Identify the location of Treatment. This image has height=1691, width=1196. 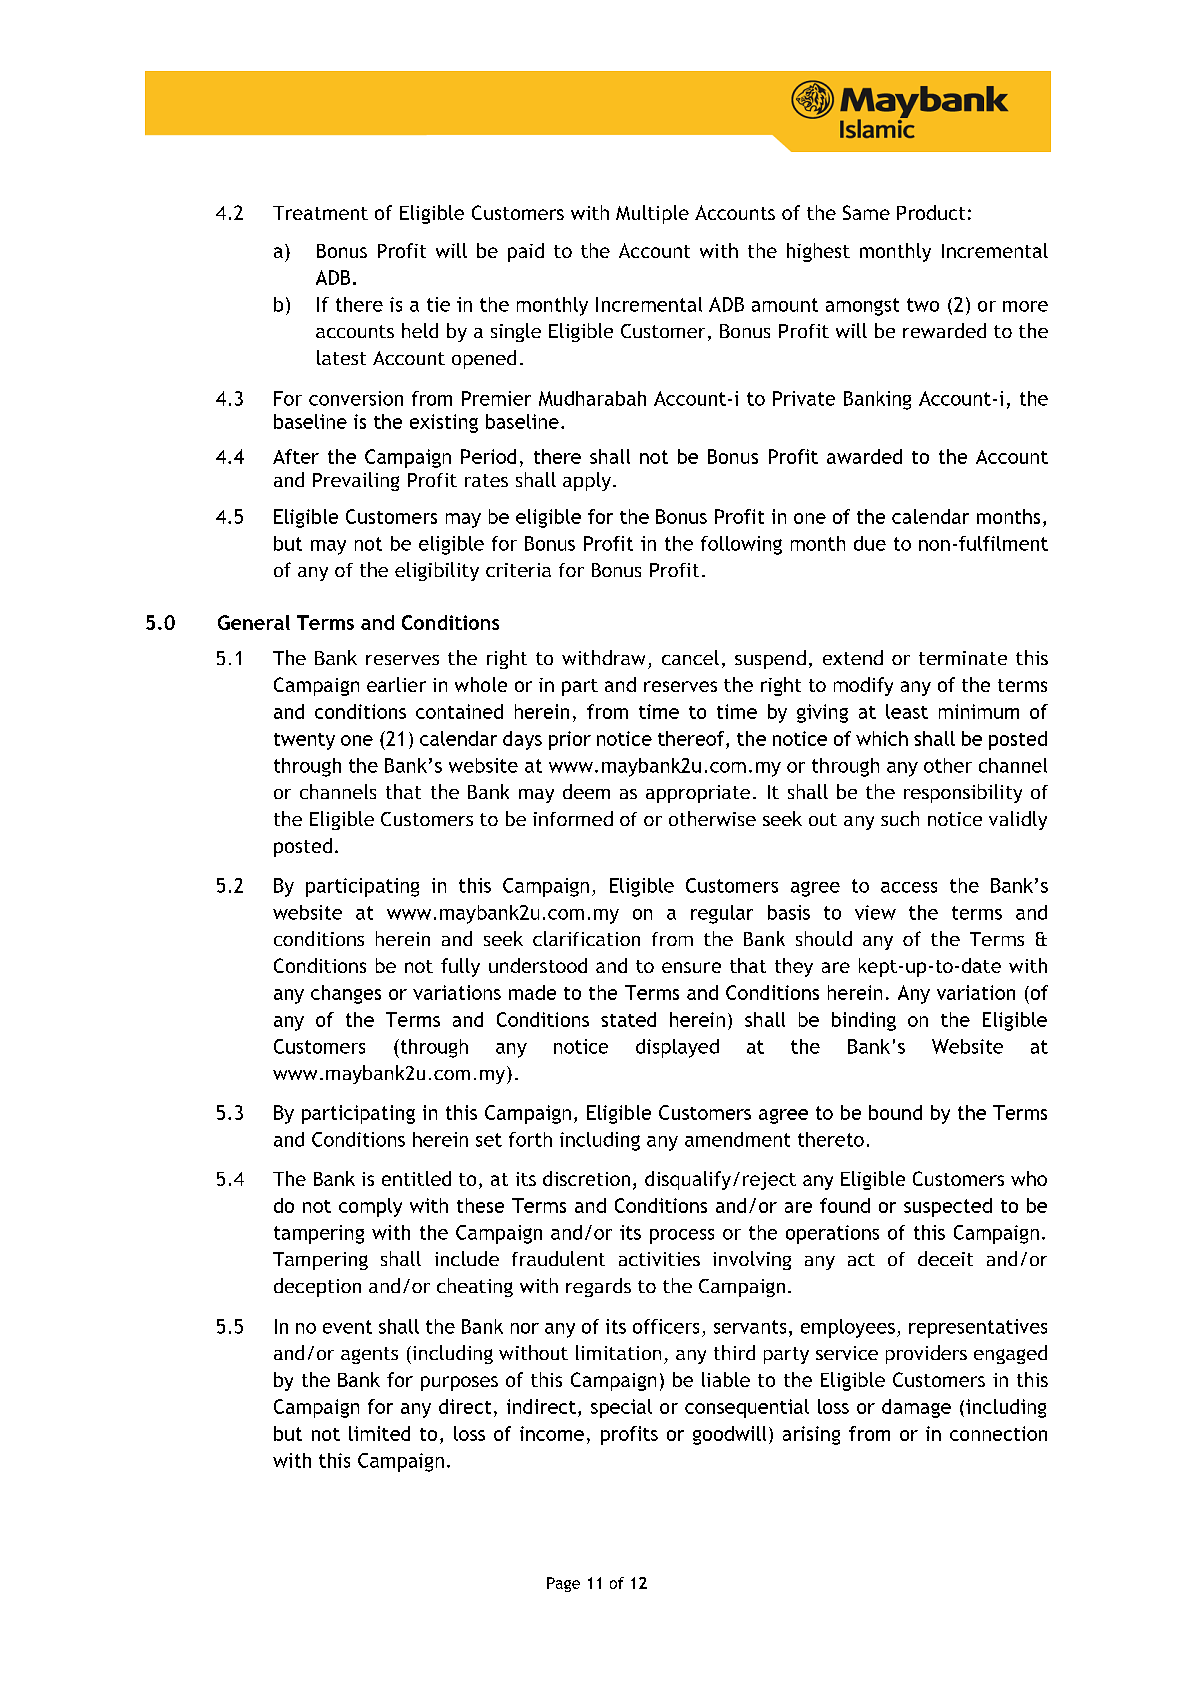
(320, 213).
